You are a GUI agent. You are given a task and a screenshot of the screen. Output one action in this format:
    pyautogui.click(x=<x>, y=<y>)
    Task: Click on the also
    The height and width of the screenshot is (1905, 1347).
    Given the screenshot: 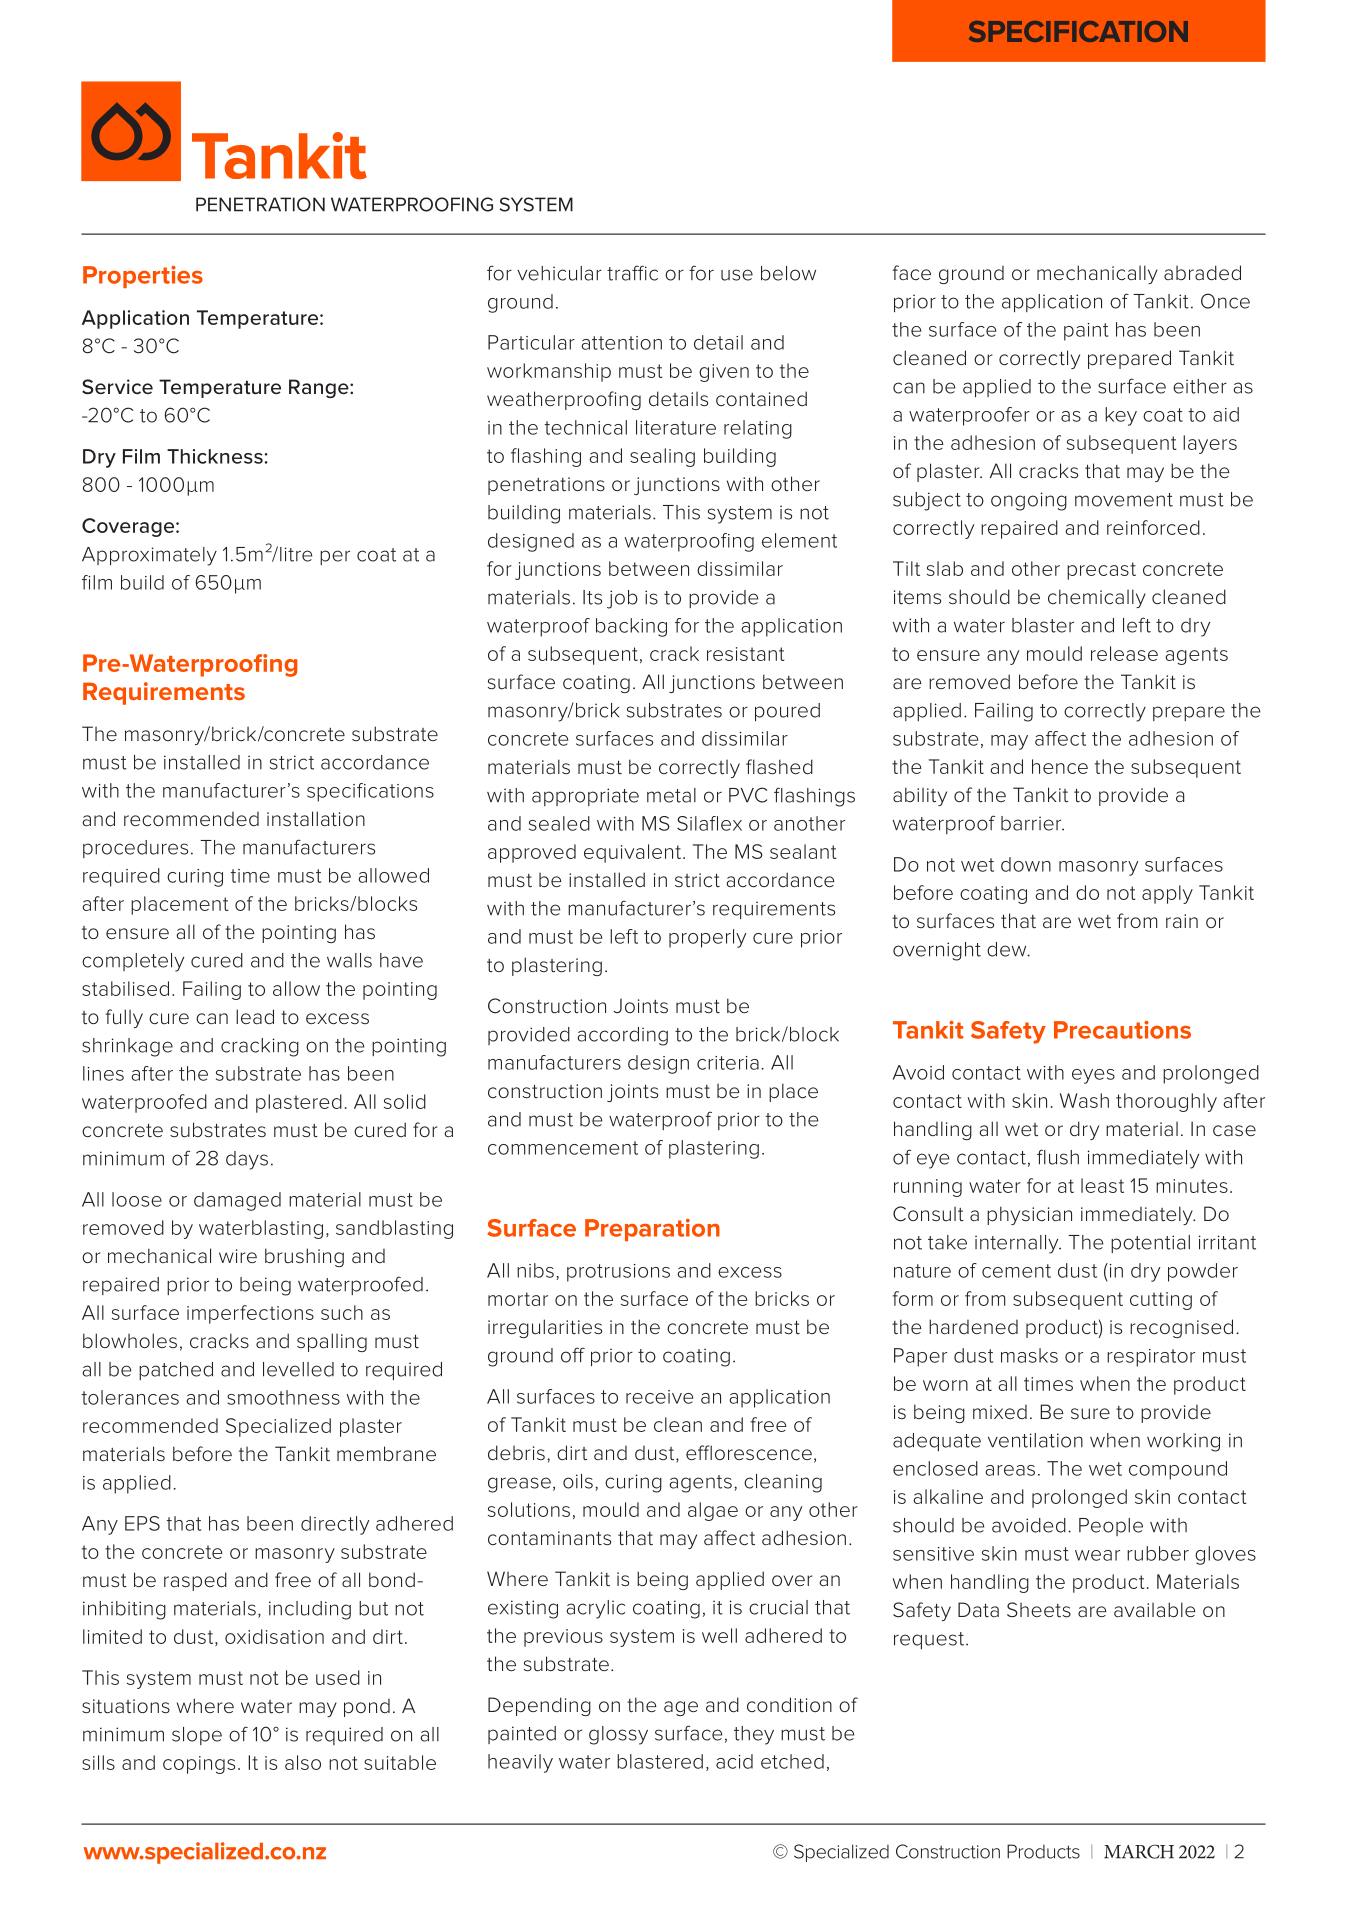 What is the action you would take?
    pyautogui.click(x=303, y=1762)
